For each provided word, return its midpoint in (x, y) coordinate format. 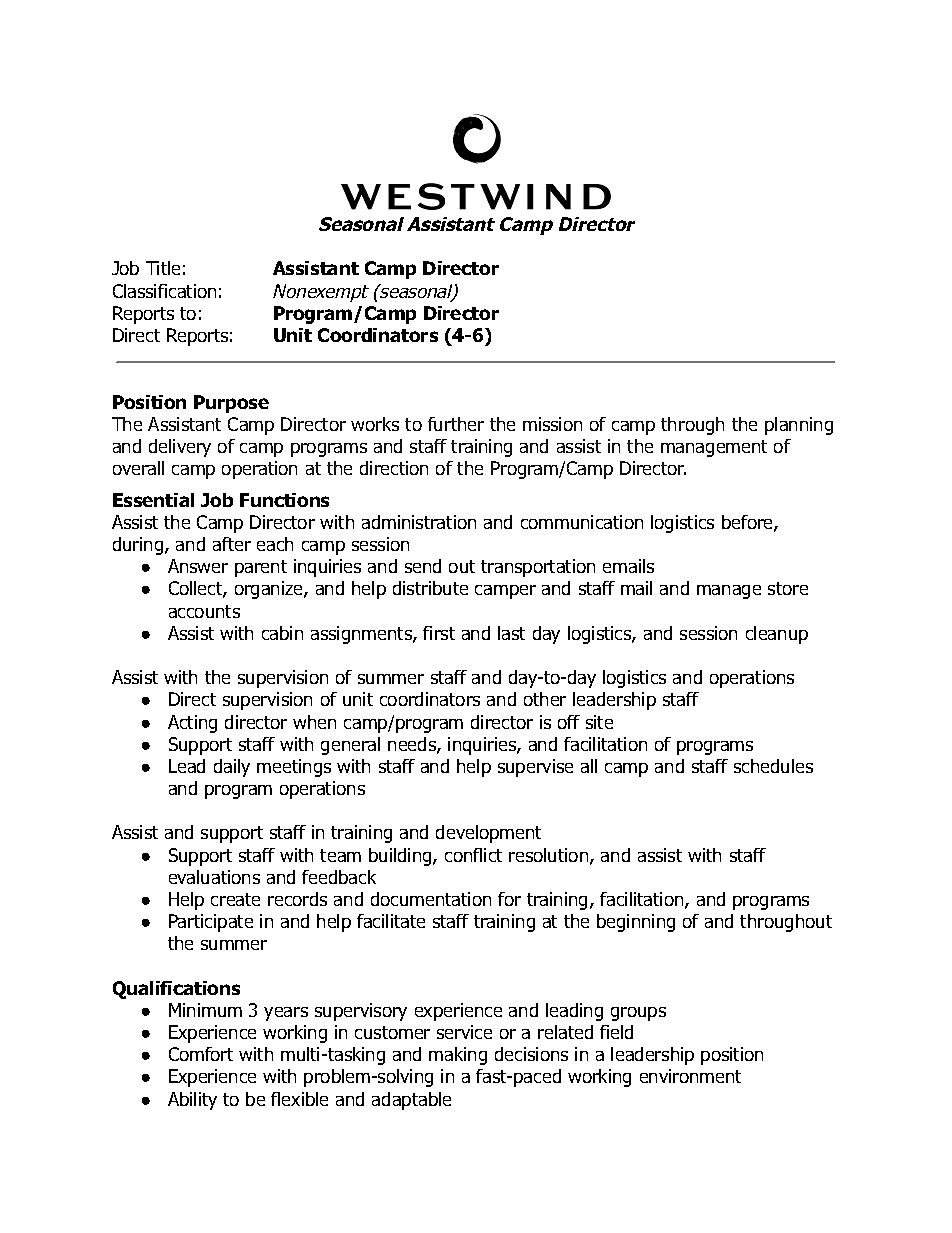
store (788, 588)
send (423, 566)
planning (799, 426)
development (488, 834)
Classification (164, 291)
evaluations (214, 877)
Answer (198, 566)
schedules (773, 766)
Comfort (201, 1054)
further (456, 424)
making (458, 1056)
